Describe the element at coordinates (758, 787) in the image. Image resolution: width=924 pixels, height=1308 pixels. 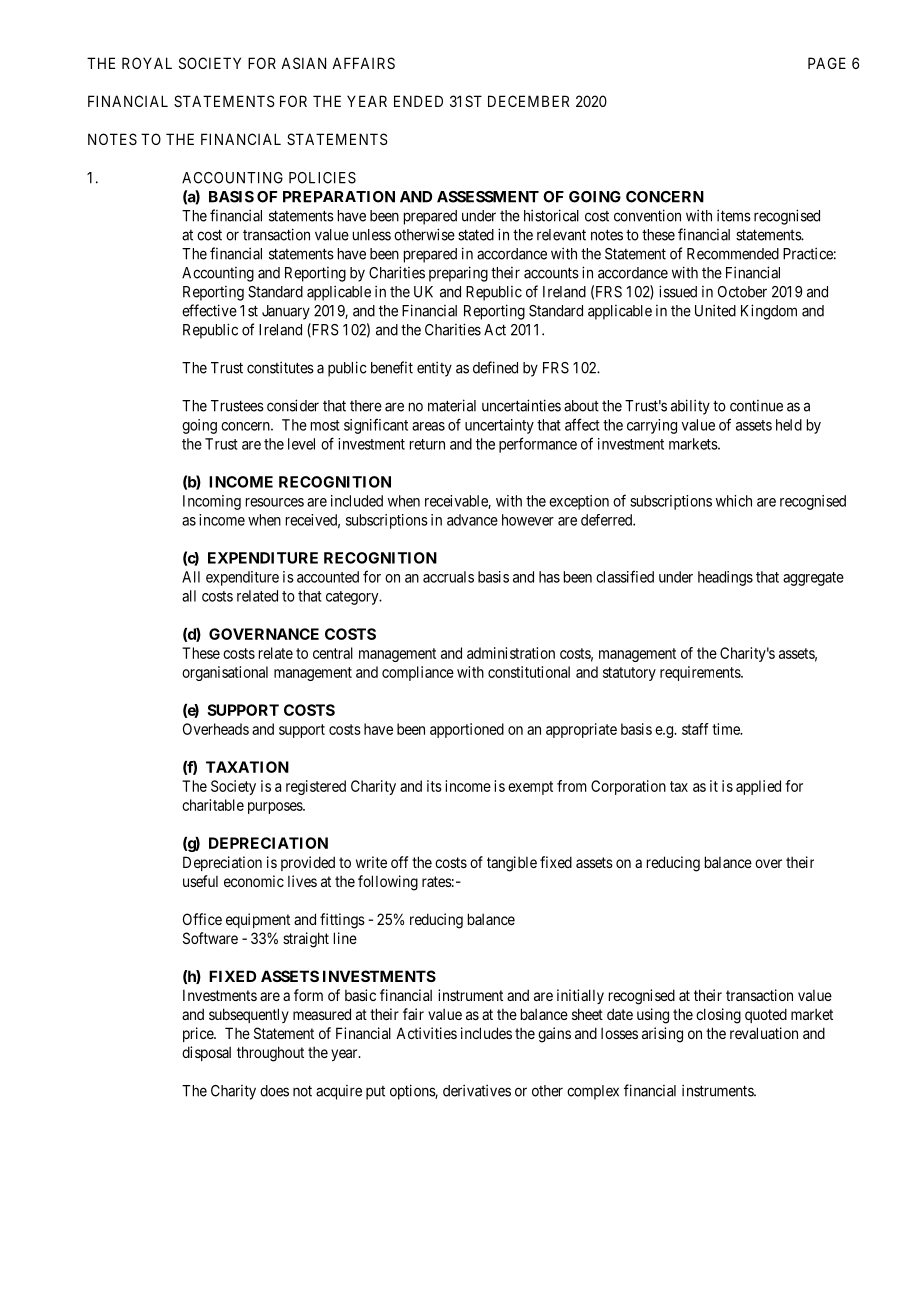
I see `applied` at that location.
